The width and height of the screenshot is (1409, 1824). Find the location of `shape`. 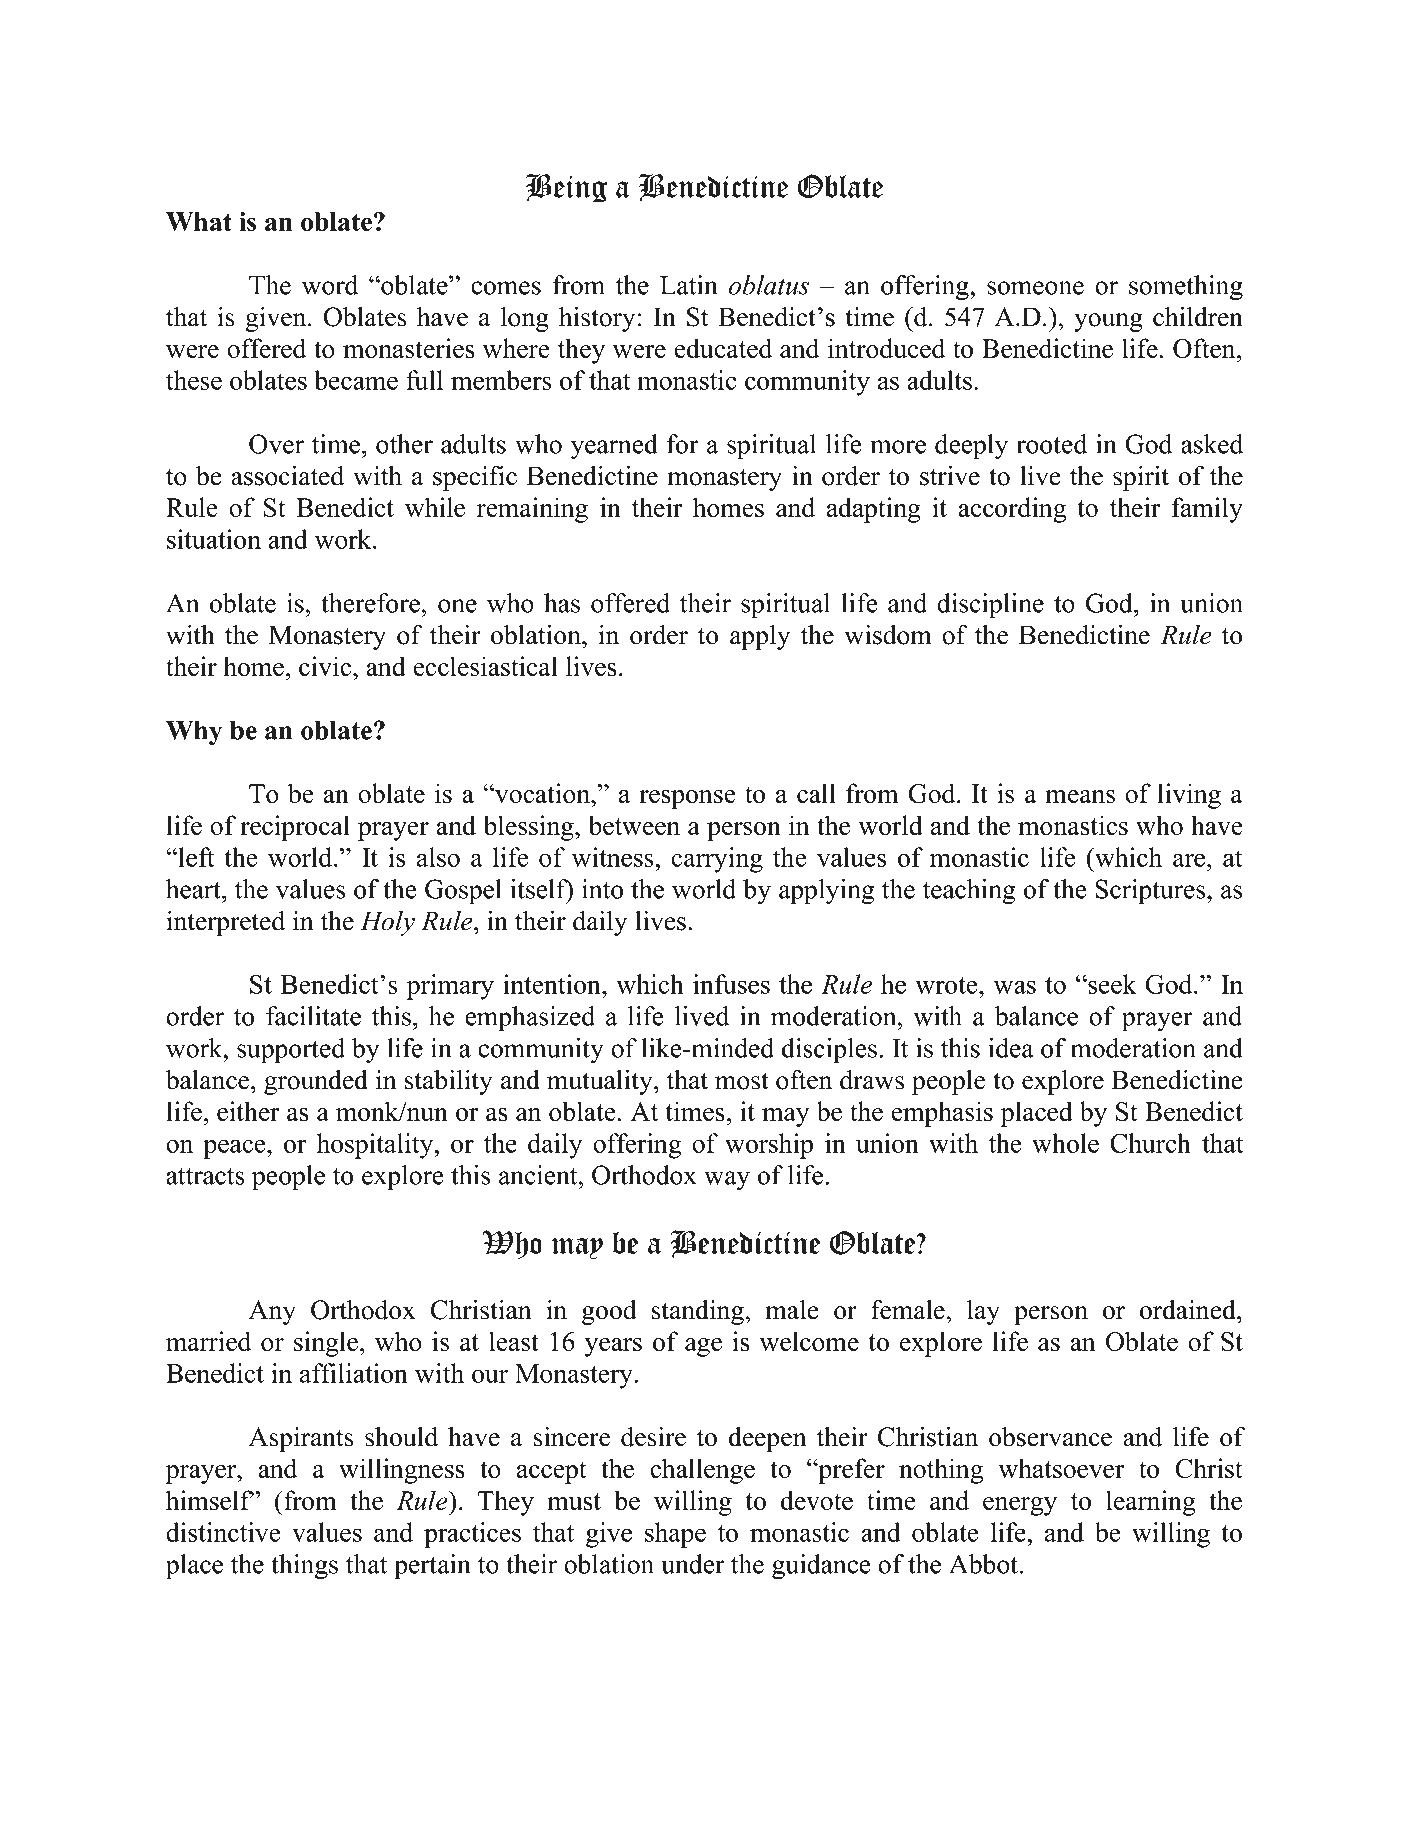

shape is located at coordinates (675, 1535).
